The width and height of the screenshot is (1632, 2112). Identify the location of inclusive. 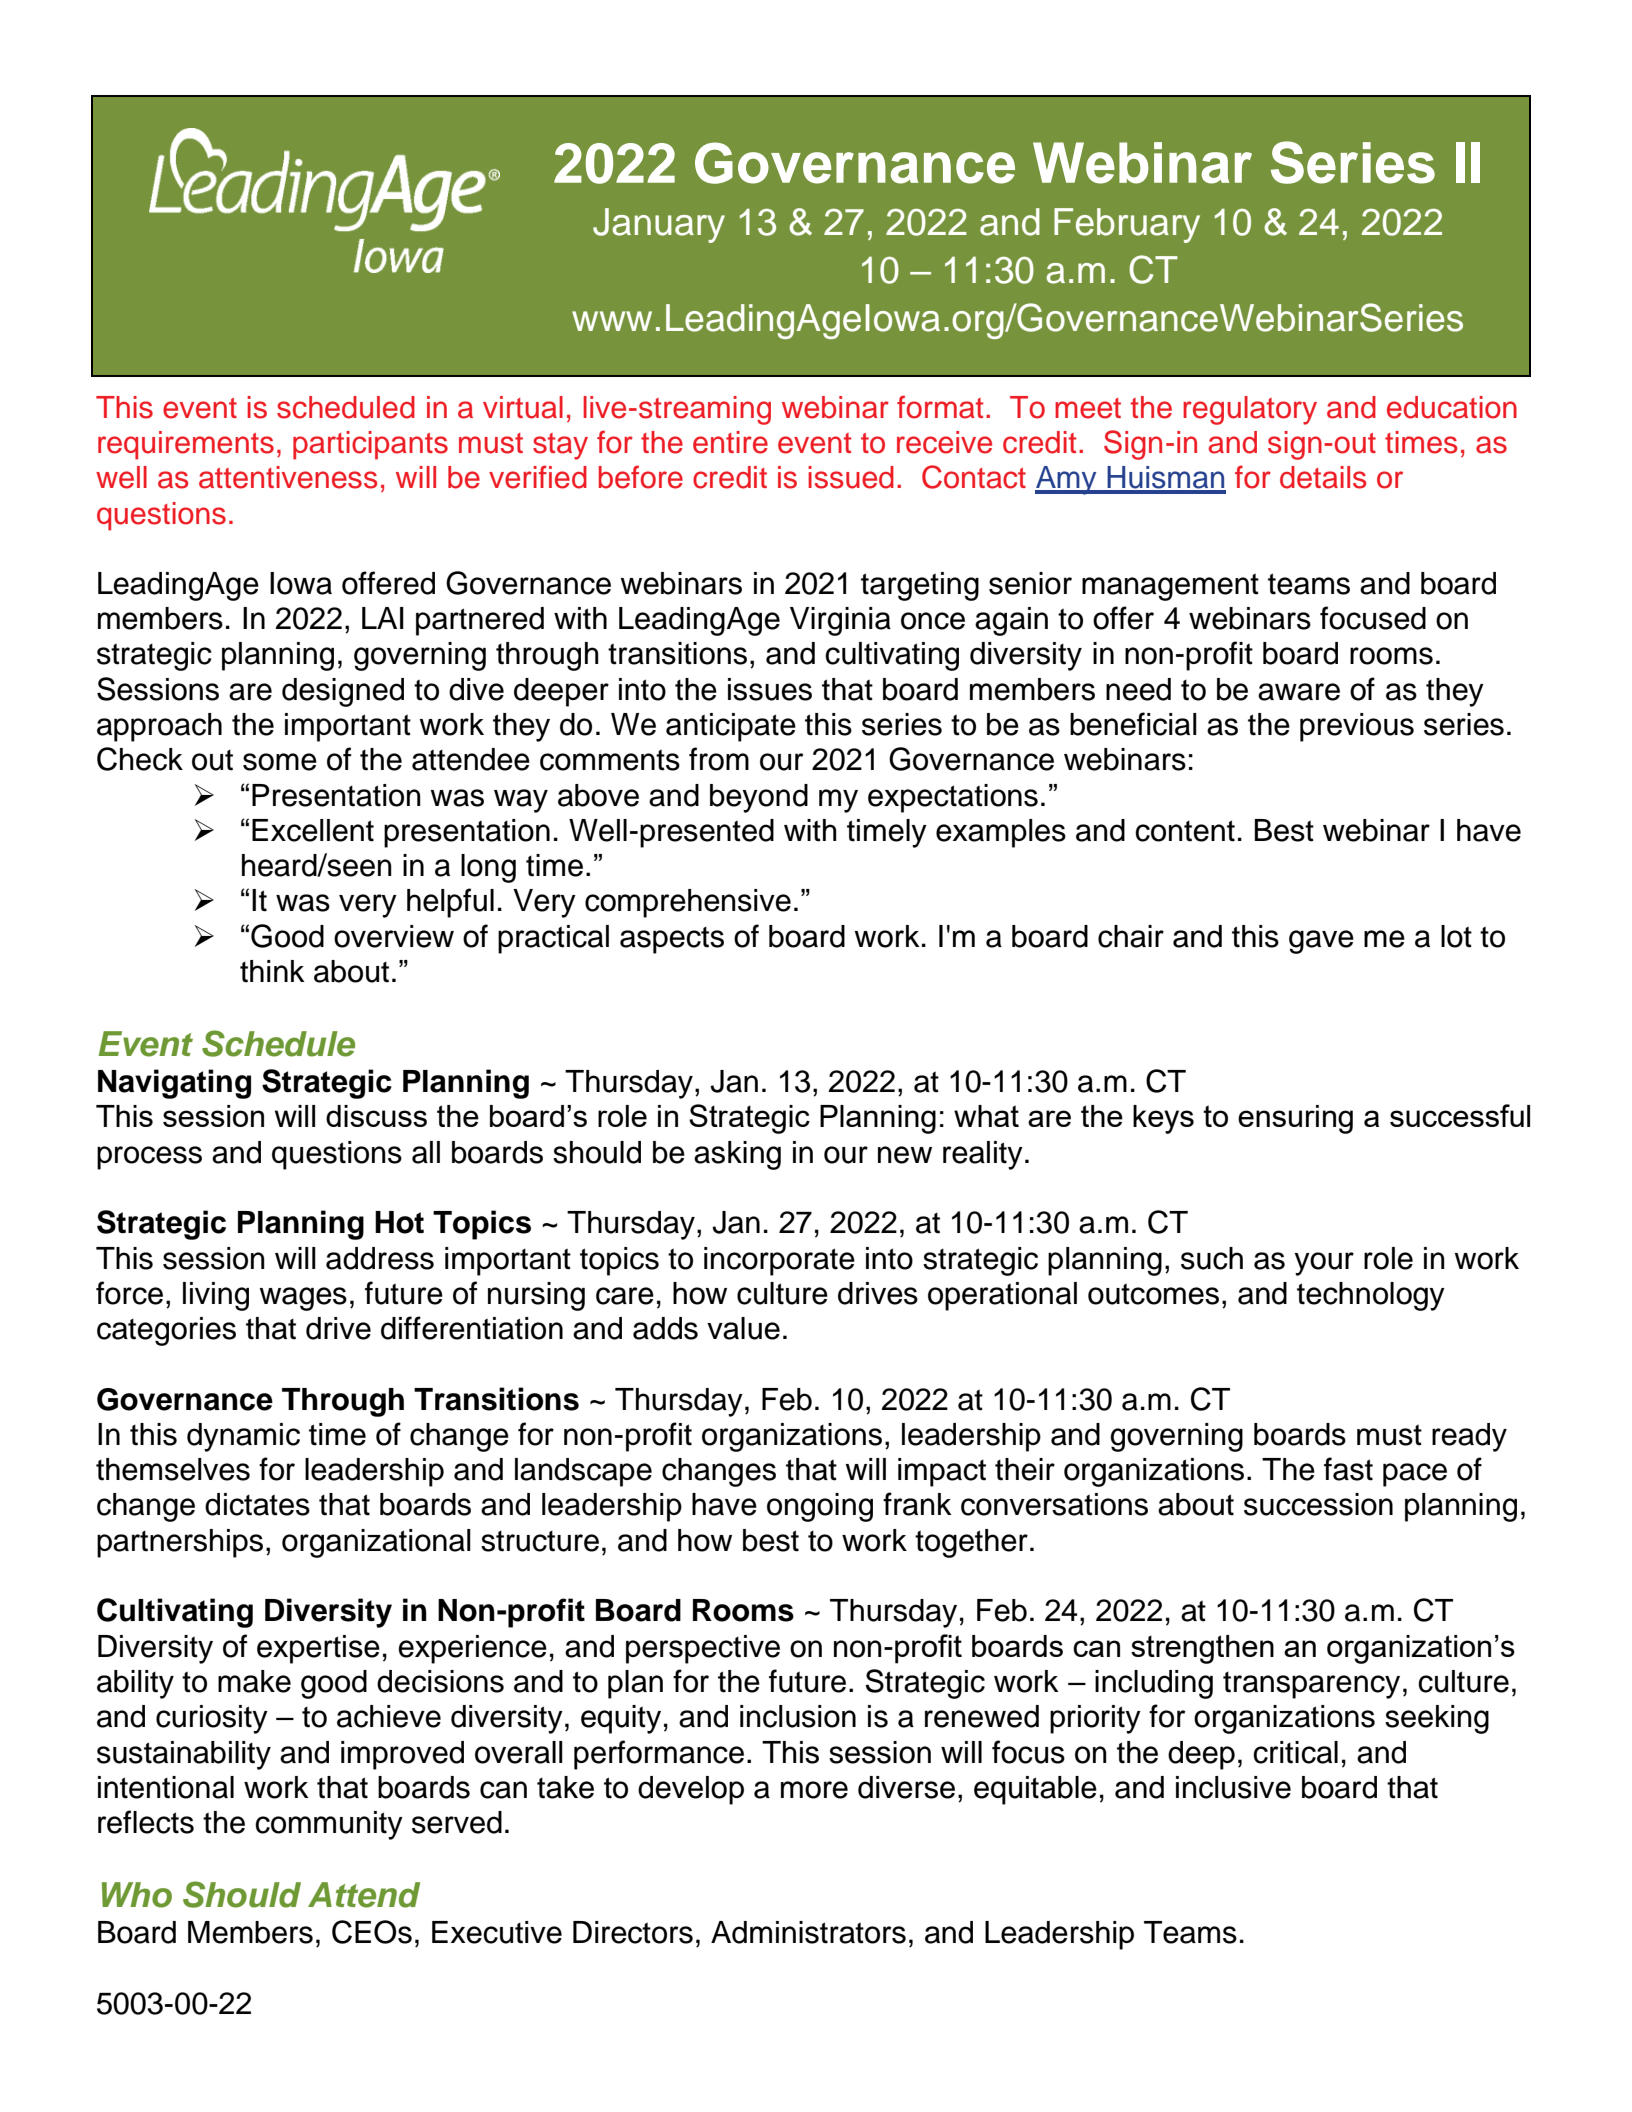
(1233, 1787).
